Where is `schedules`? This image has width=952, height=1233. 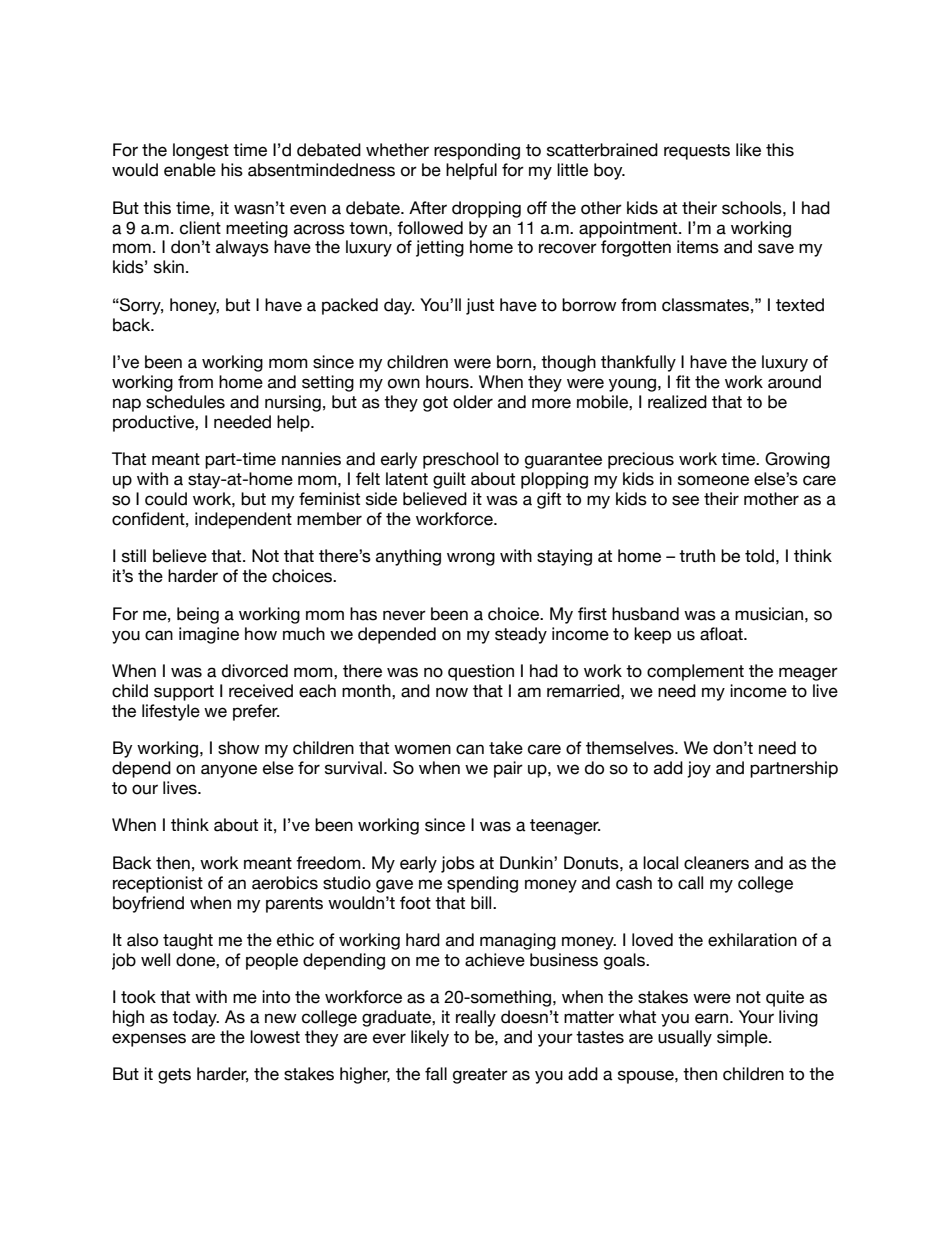
schedules is located at coordinates (185, 402).
